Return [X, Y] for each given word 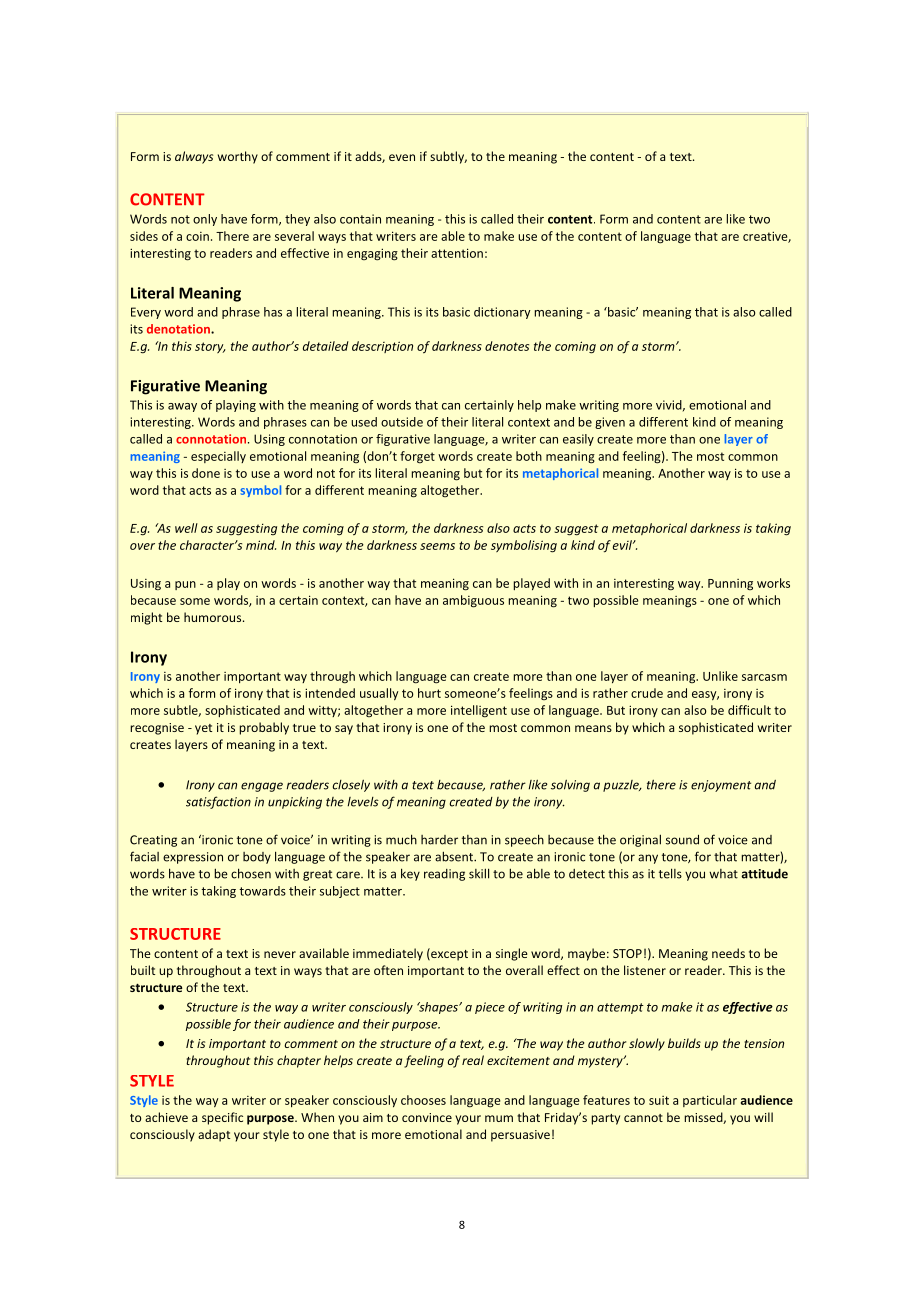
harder [439, 840]
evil [623, 545]
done [206, 473]
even [402, 157]
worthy [238, 157]
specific [222, 1118]
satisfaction [218, 802]
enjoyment [721, 786]
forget [417, 457]
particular [710, 1101]
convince [427, 1117]
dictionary [502, 313]
